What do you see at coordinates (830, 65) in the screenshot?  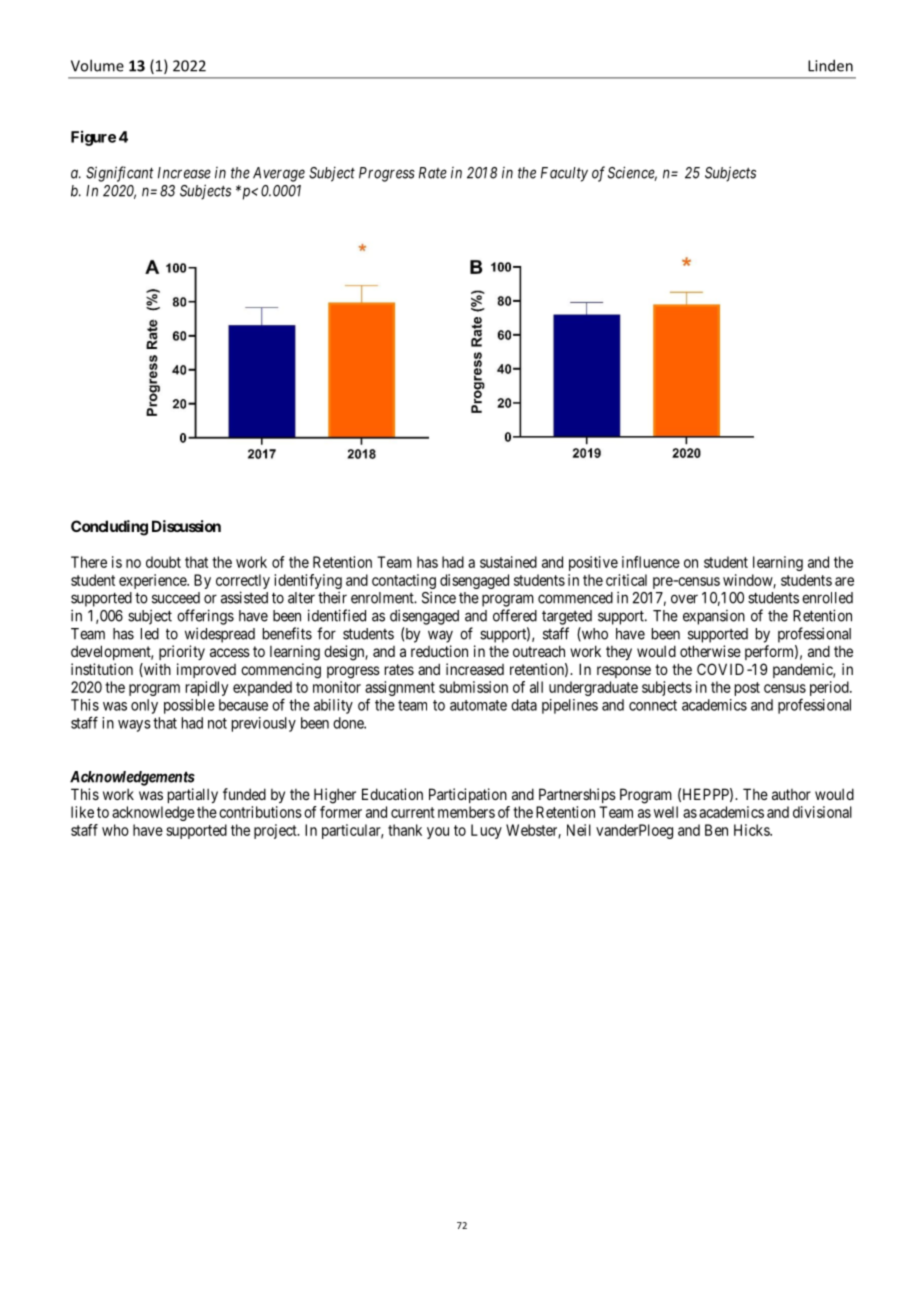 I see `Linden` at bounding box center [830, 65].
